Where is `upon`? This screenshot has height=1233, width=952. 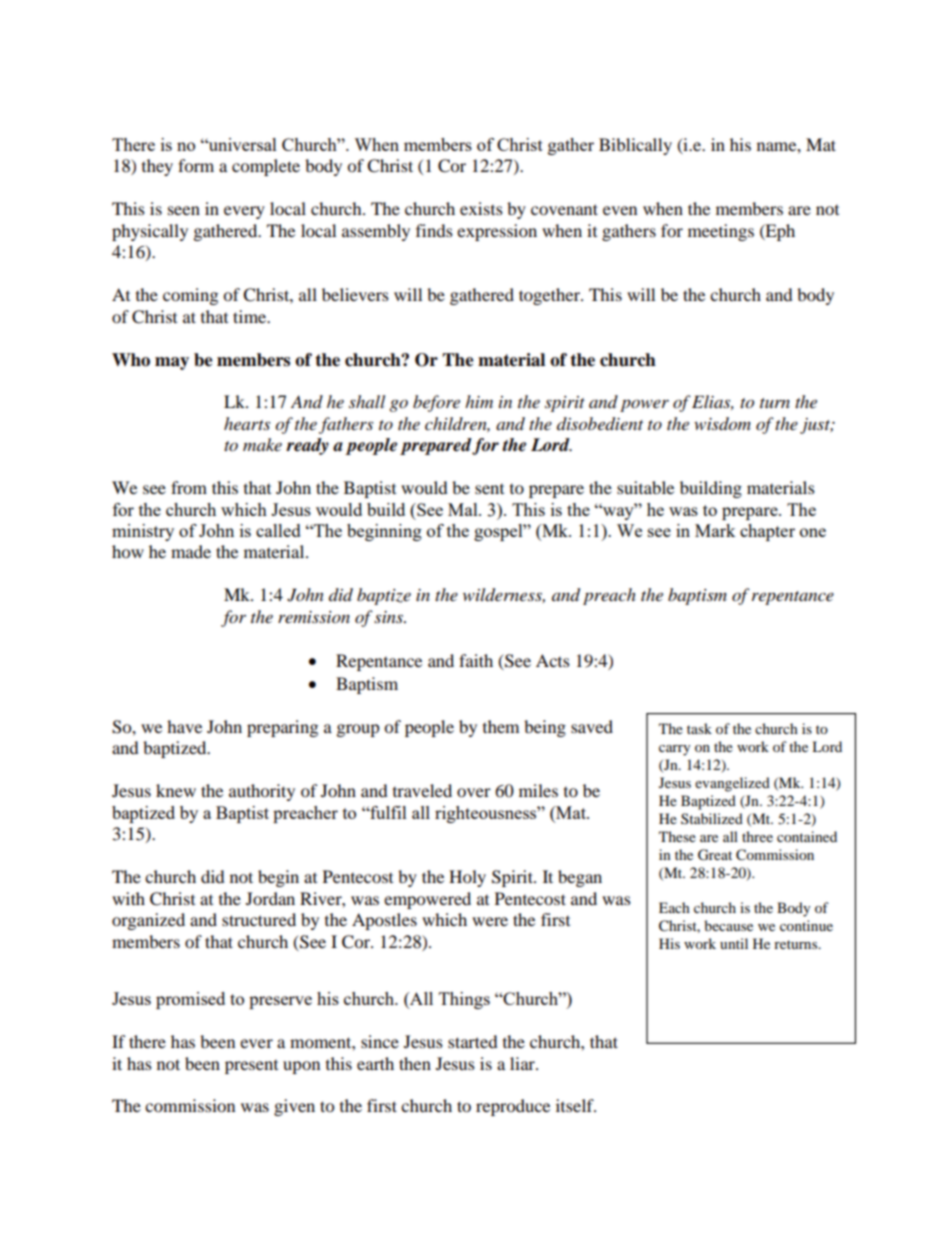 upon is located at coordinates (301, 1067).
